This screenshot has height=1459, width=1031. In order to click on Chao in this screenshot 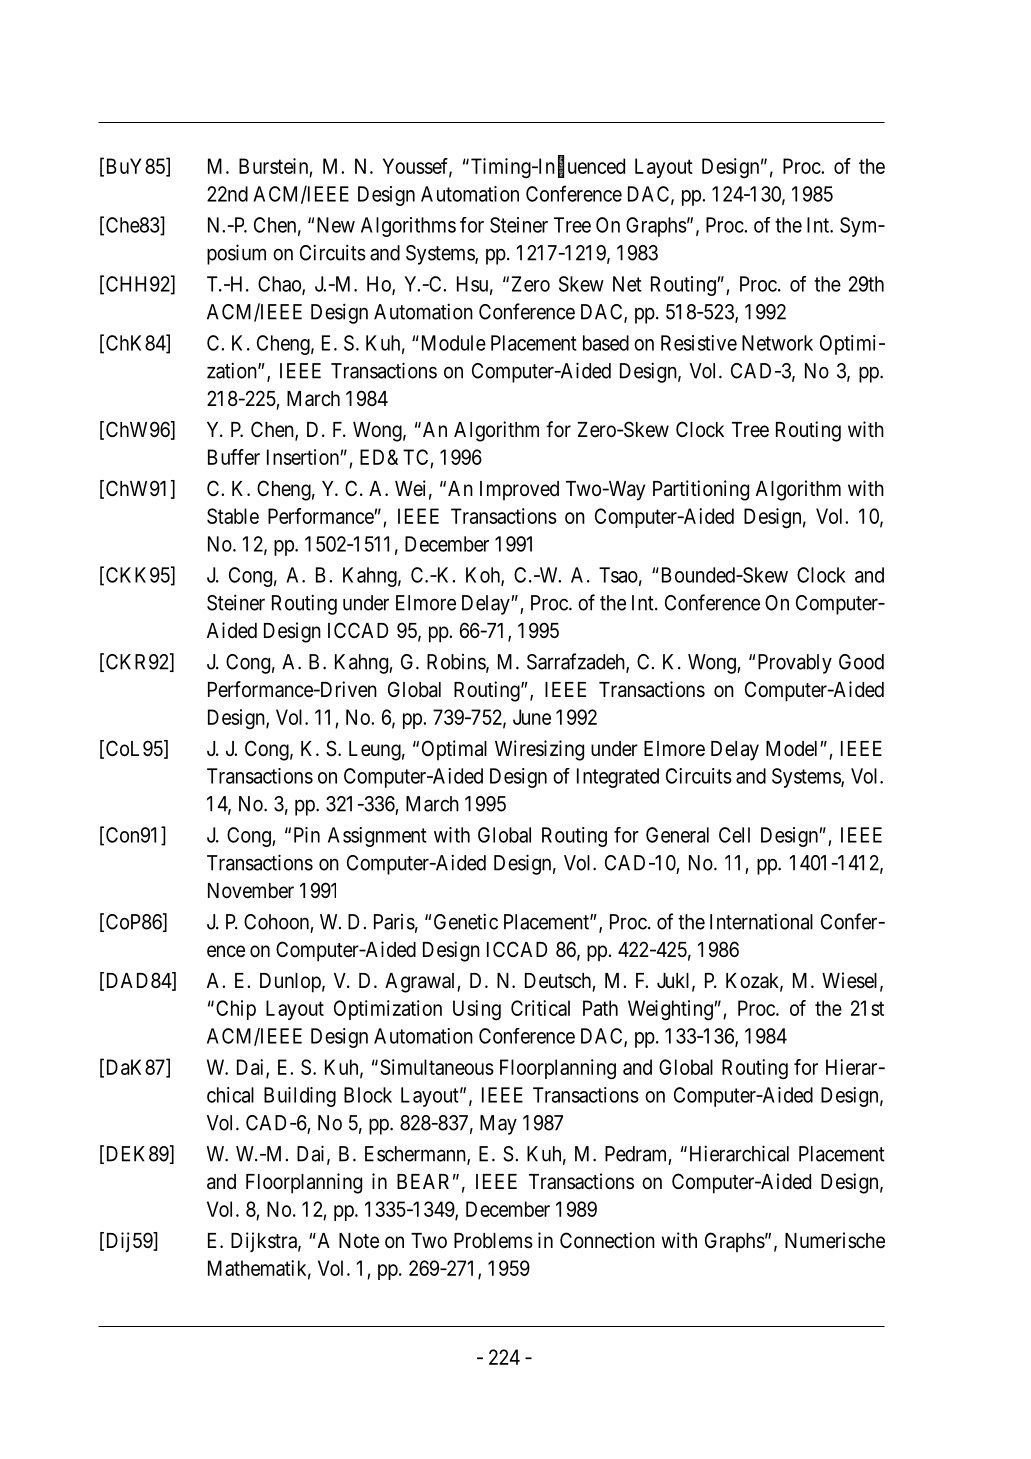, I will do `click(280, 285)`.
